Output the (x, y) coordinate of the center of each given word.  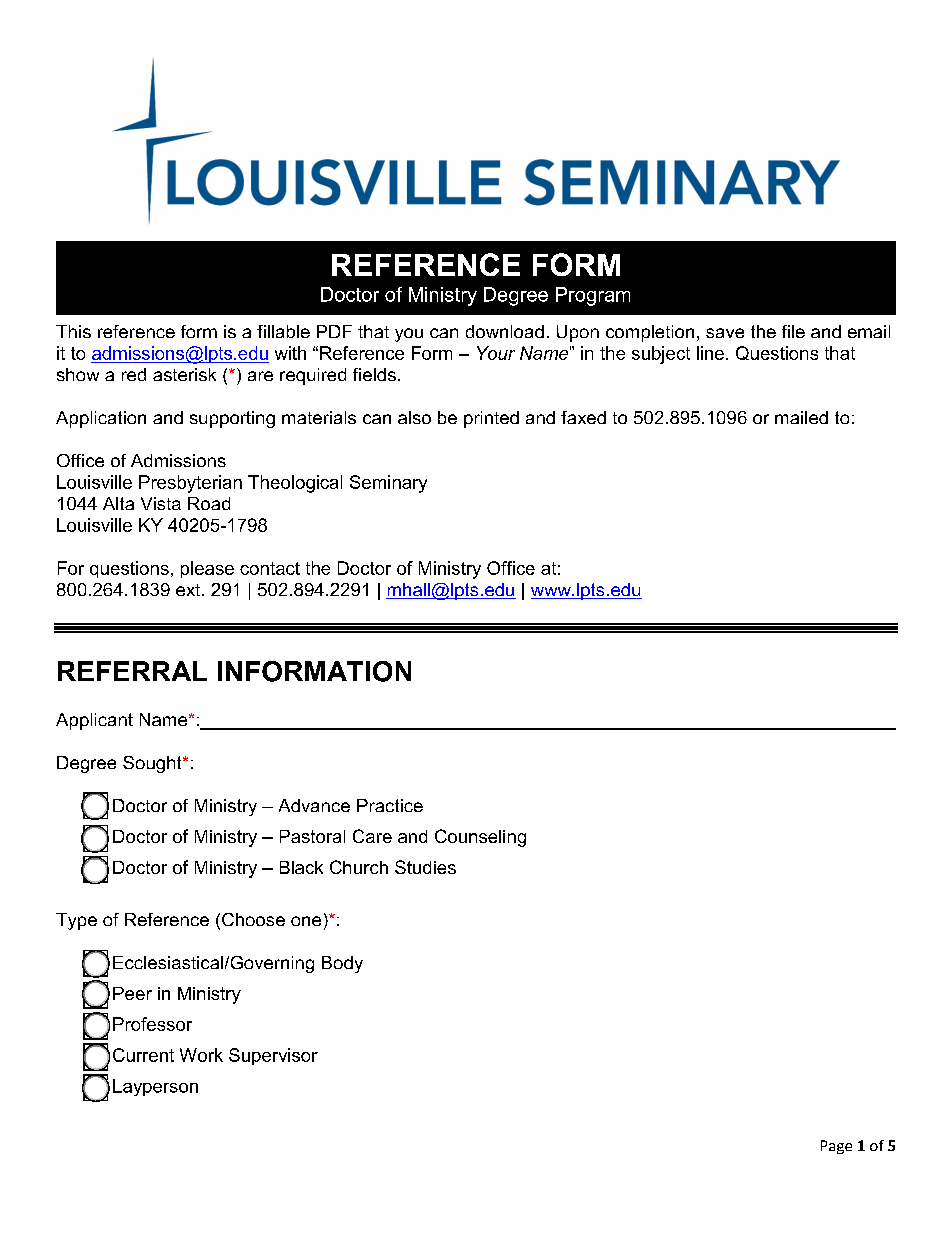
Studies (425, 867)
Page (836, 1147)
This (73, 331)
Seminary (388, 484)
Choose (253, 919)
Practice (390, 805)
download (505, 331)
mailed (801, 417)
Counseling (480, 838)
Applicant (94, 721)
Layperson (155, 1087)
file (793, 331)
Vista (161, 503)
